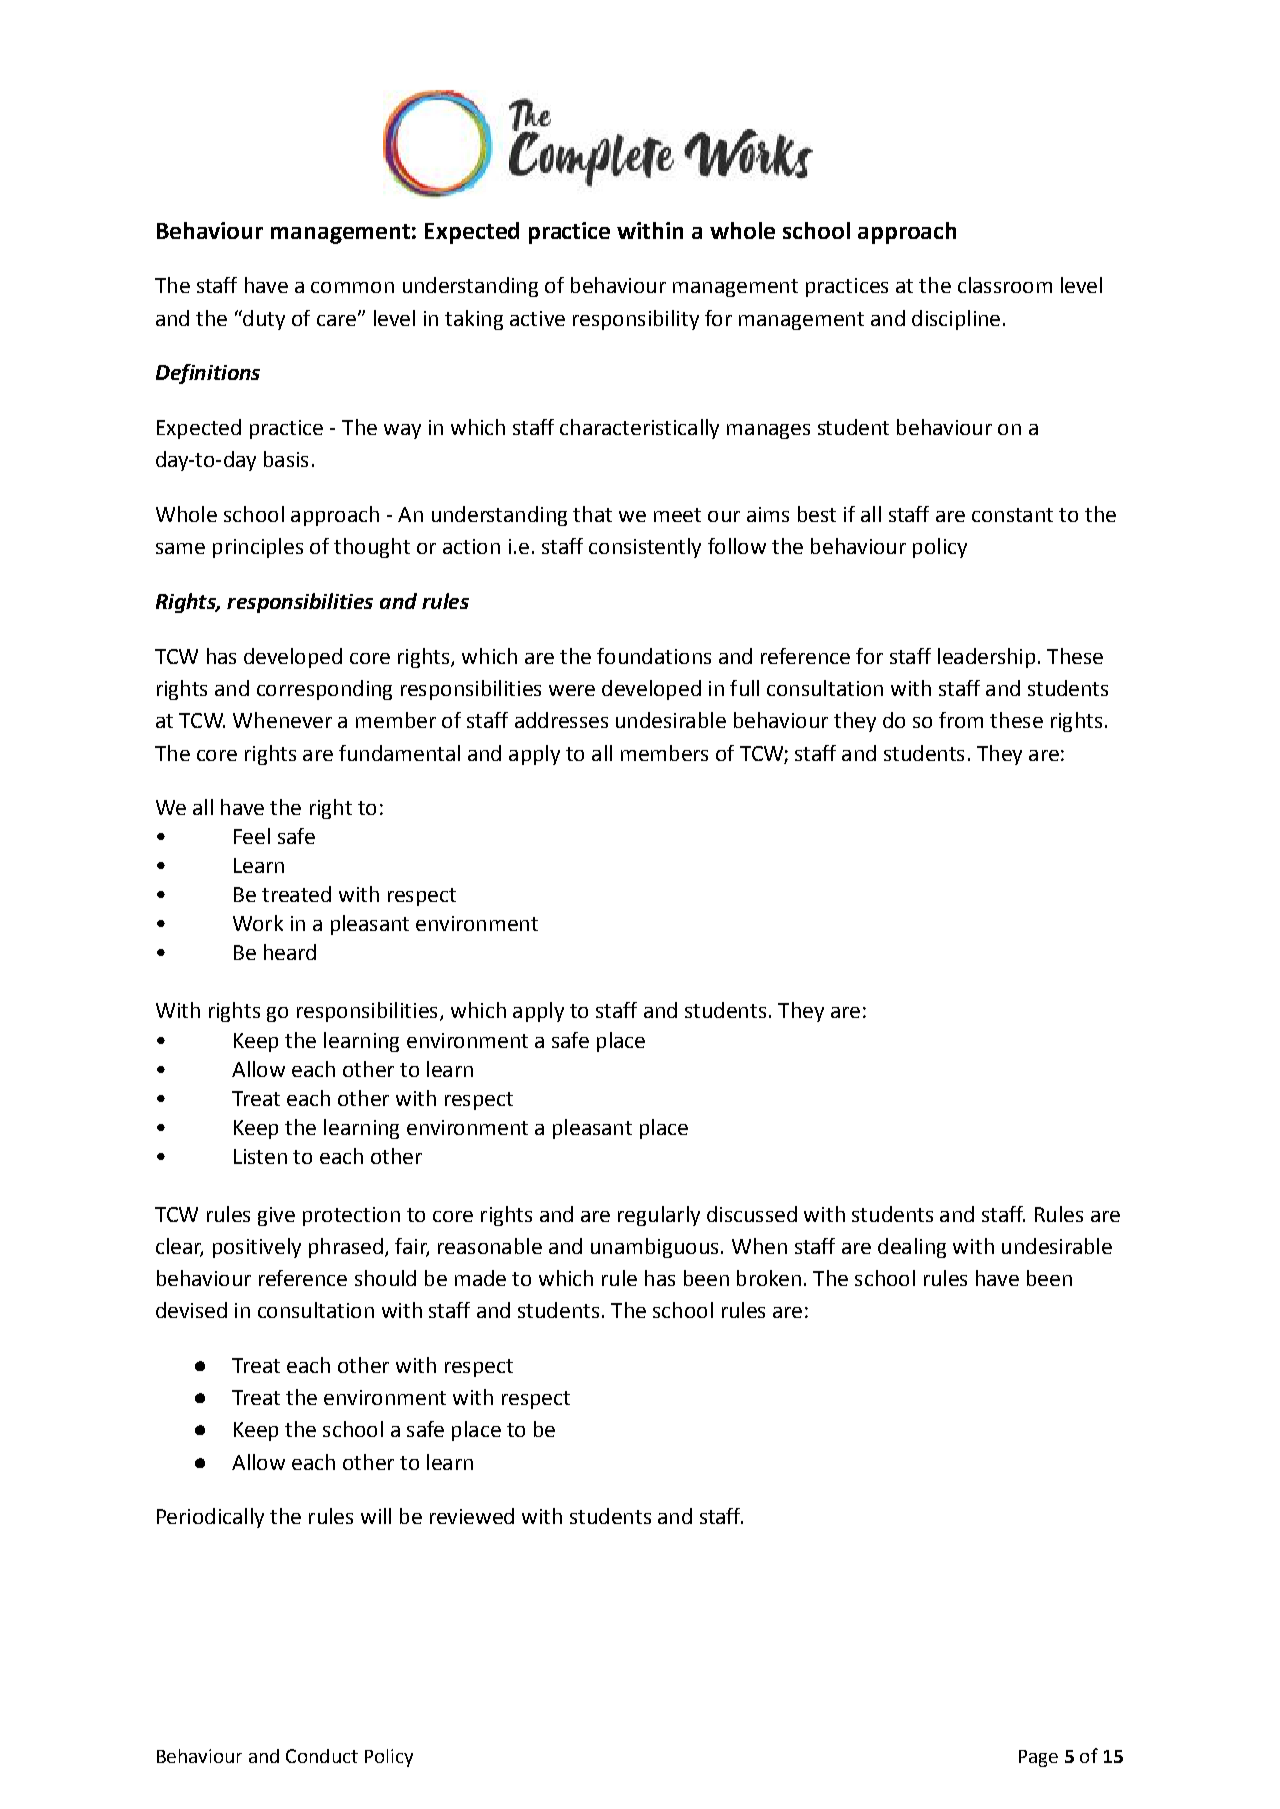  Describe the element at coordinates (472, 1516) in the document. I see `reviewed` at that location.
